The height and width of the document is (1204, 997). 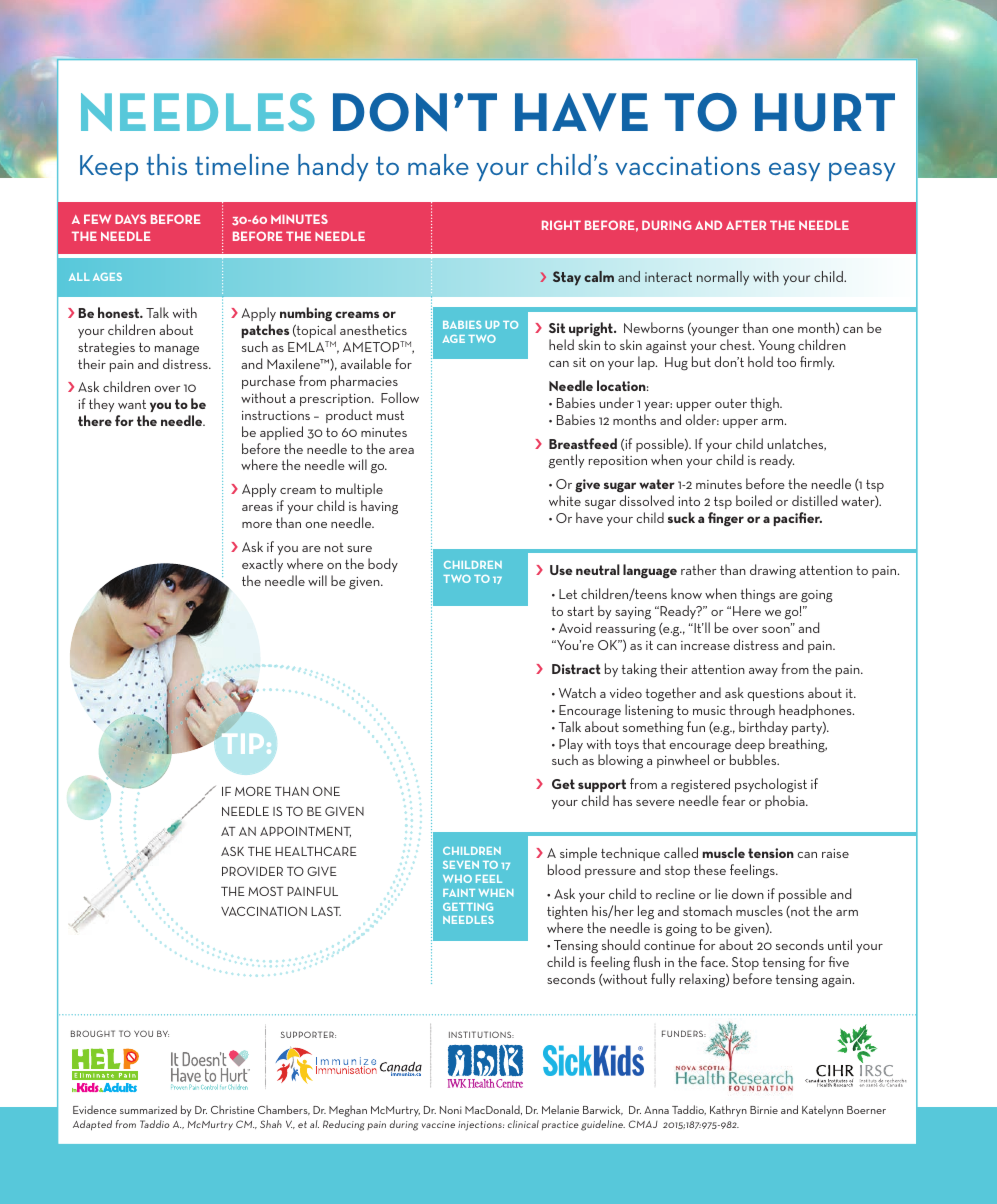 I want to click on Melanie, so click(x=560, y=1109).
